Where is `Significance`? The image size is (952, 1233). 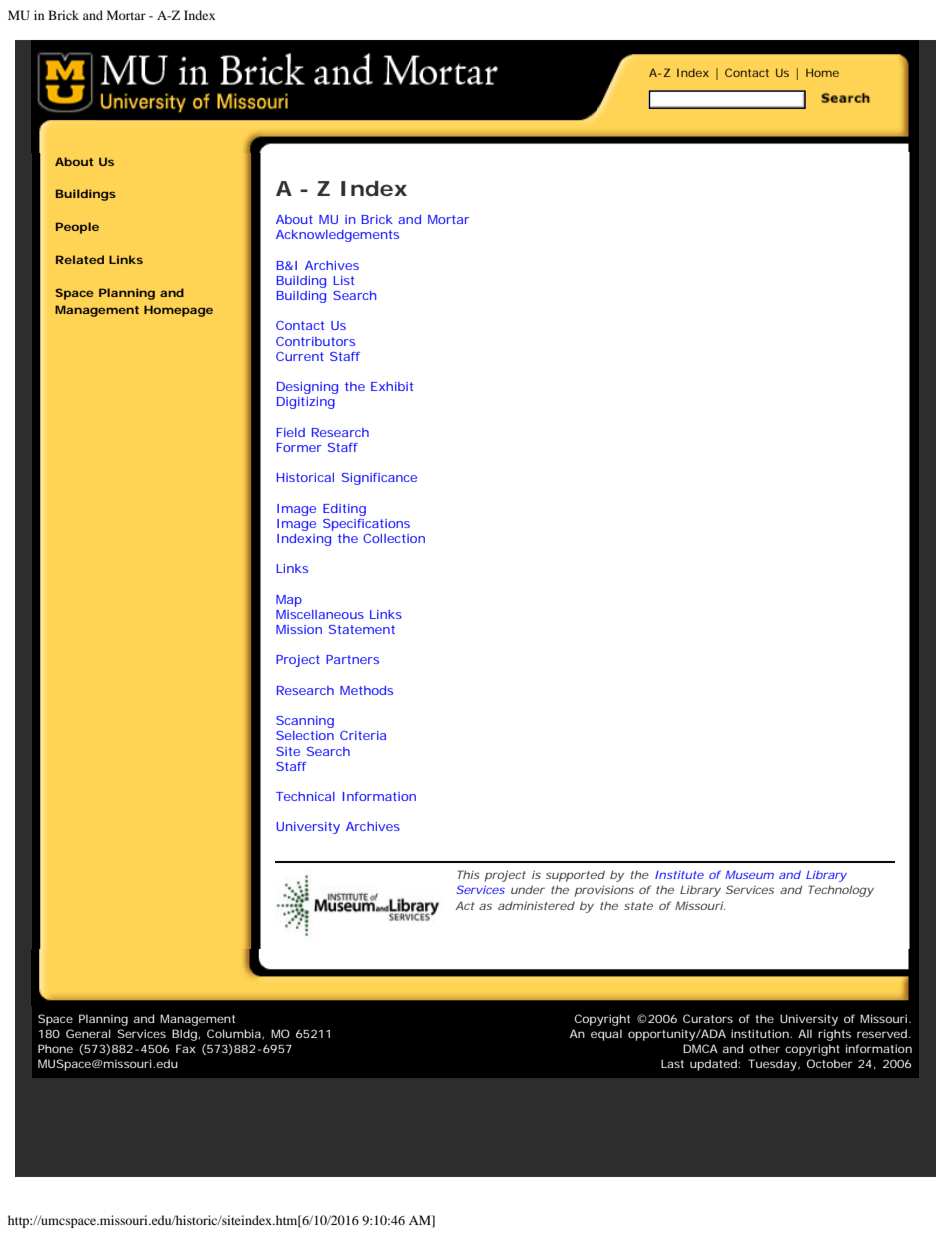
Significance is located at coordinates (379, 479).
